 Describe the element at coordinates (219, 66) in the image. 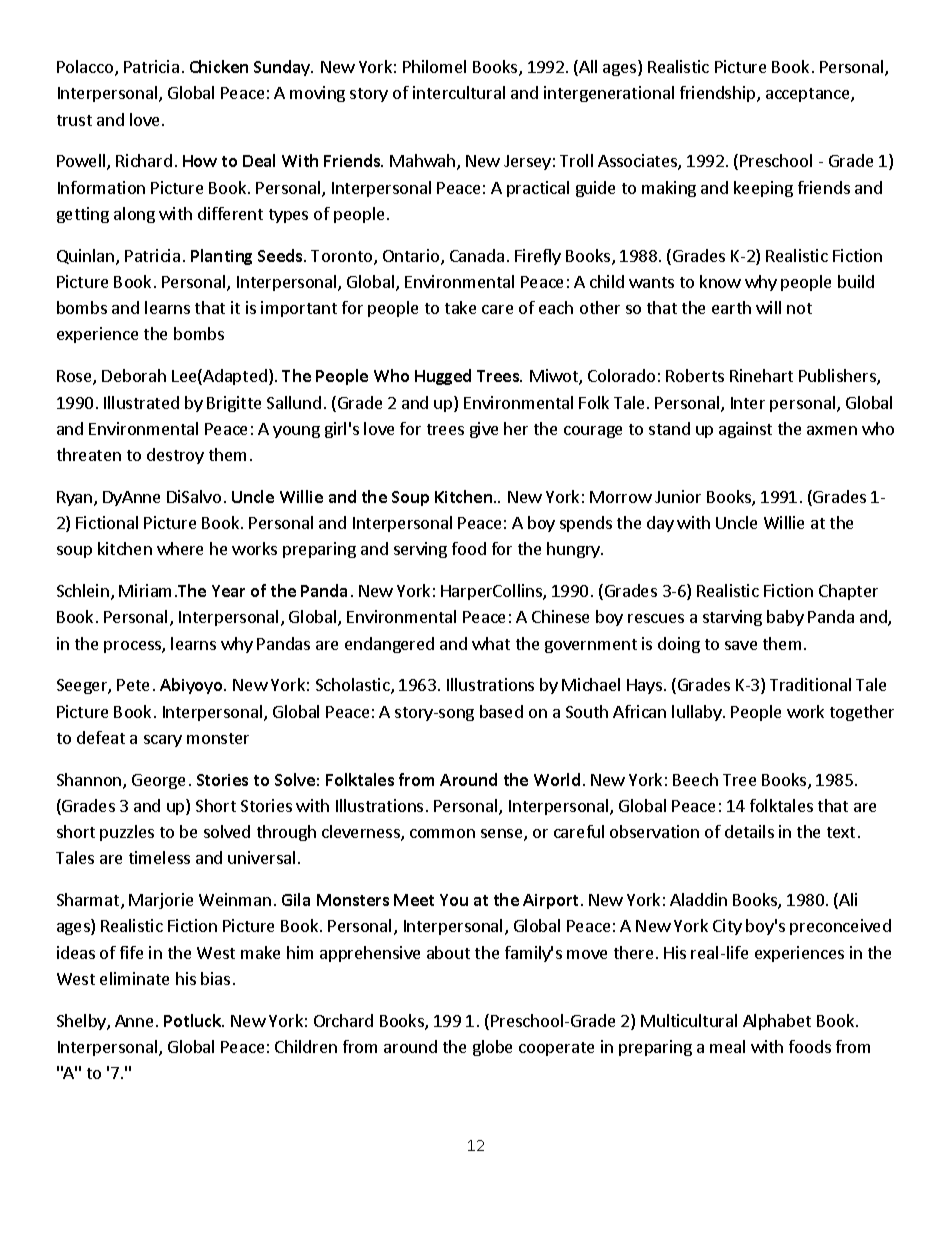

I see `Chicken` at that location.
